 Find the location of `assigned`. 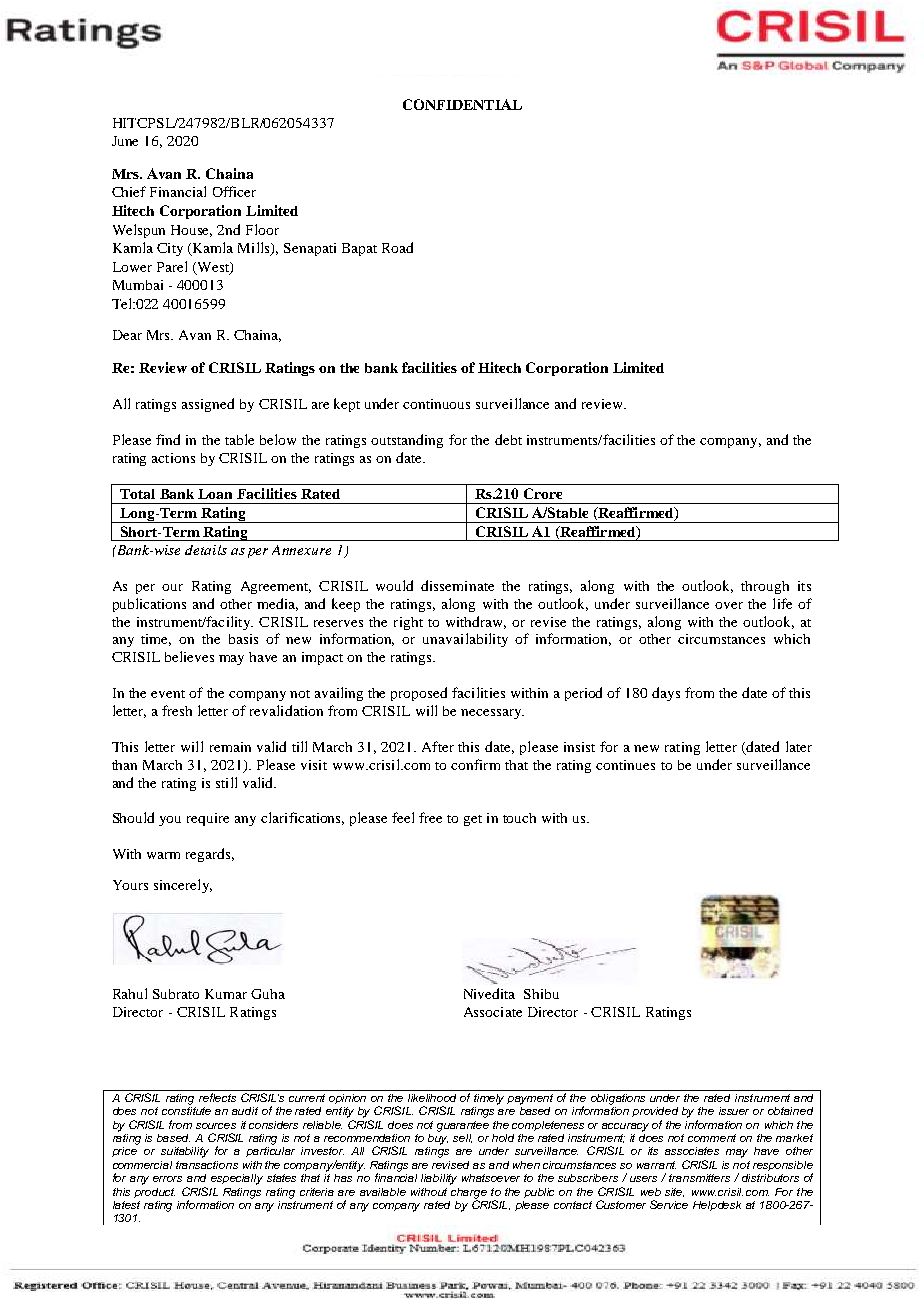

assigned is located at coordinates (208, 405).
